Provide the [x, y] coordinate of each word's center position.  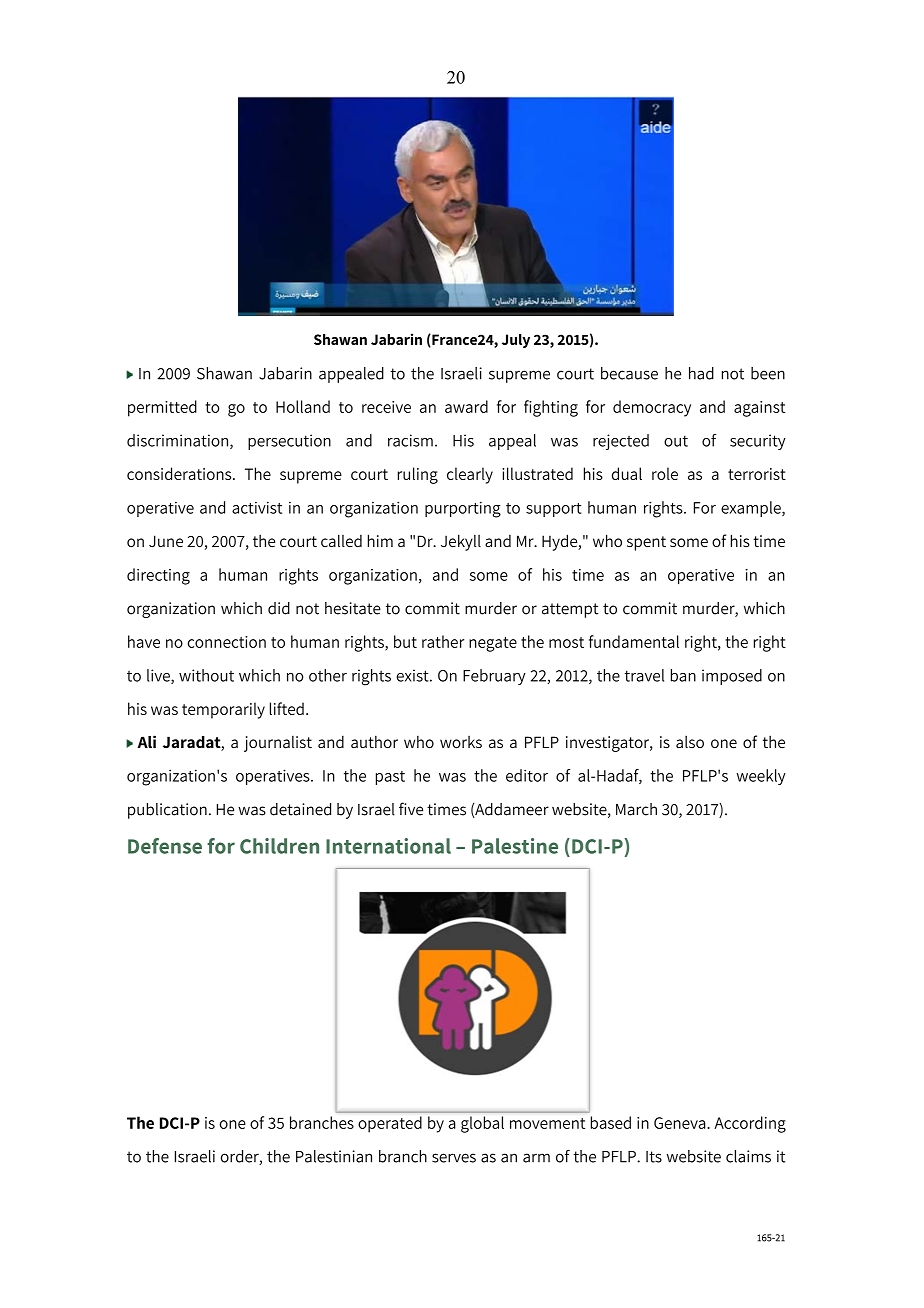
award [466, 406]
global [482, 1124]
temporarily [223, 710]
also [690, 741]
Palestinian [334, 1156]
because [629, 373]
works [461, 742]
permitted [162, 408]
